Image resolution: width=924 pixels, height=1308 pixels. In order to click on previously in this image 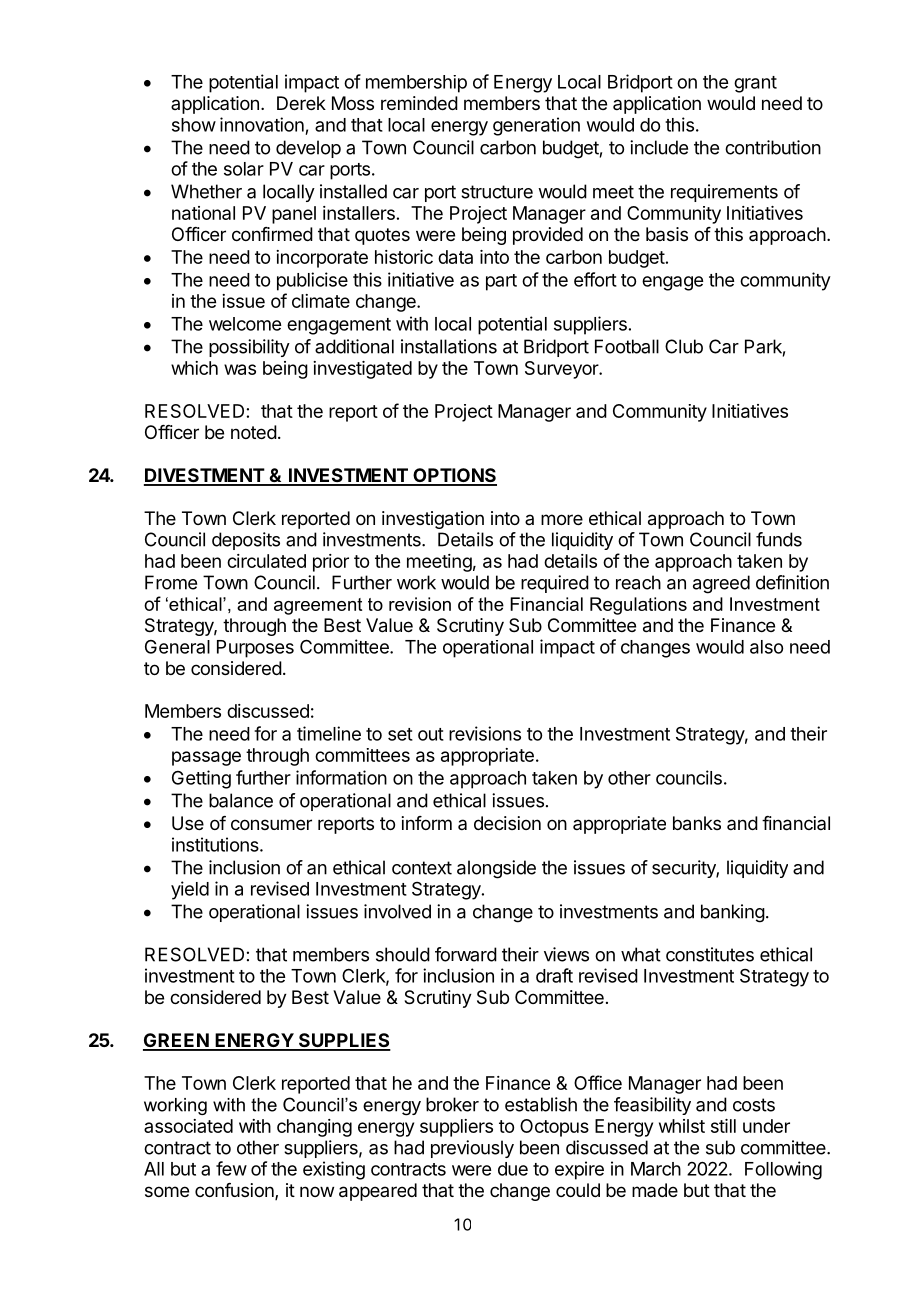, I will do `click(472, 1149)`.
